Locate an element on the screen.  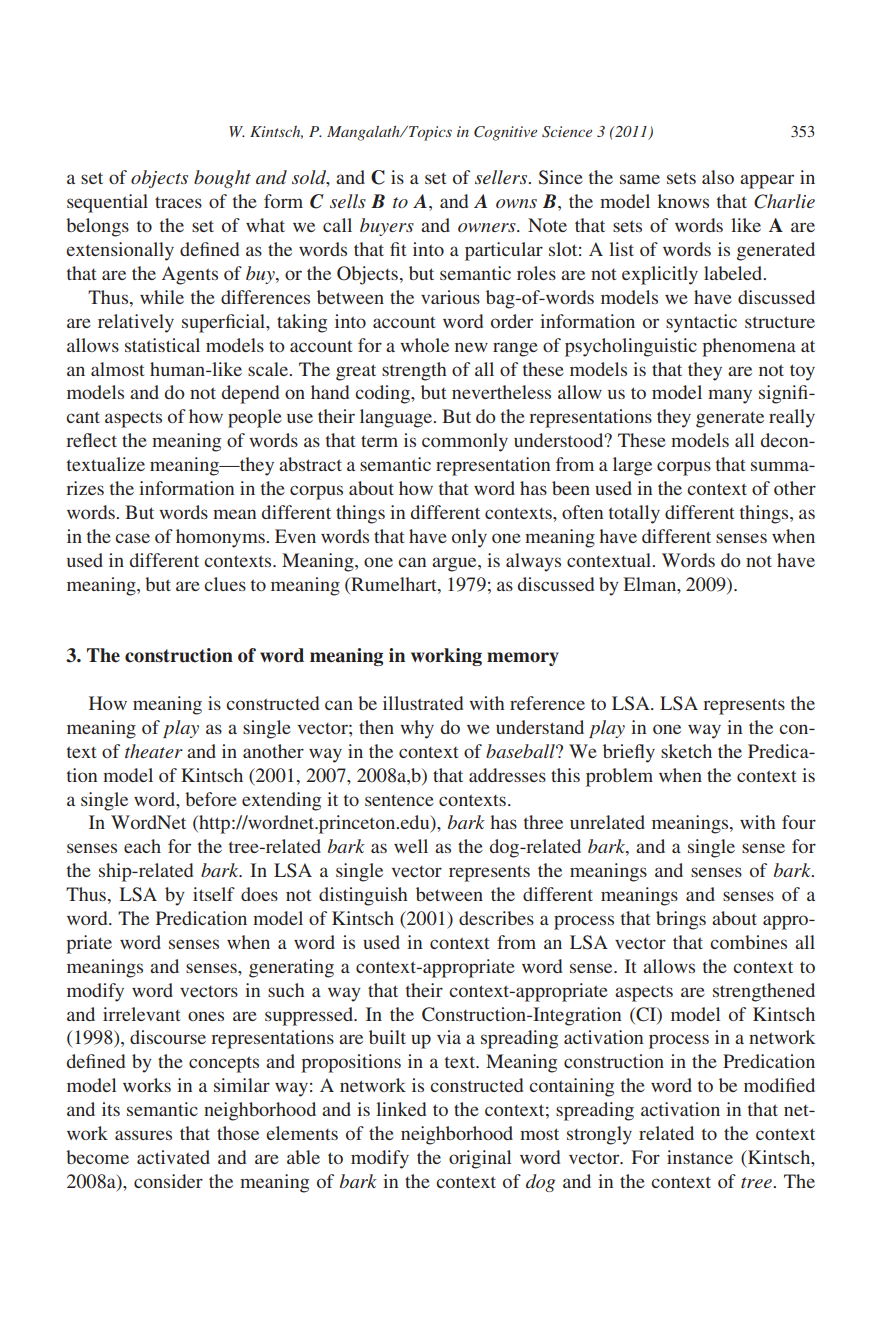
before is located at coordinates (211, 799).
